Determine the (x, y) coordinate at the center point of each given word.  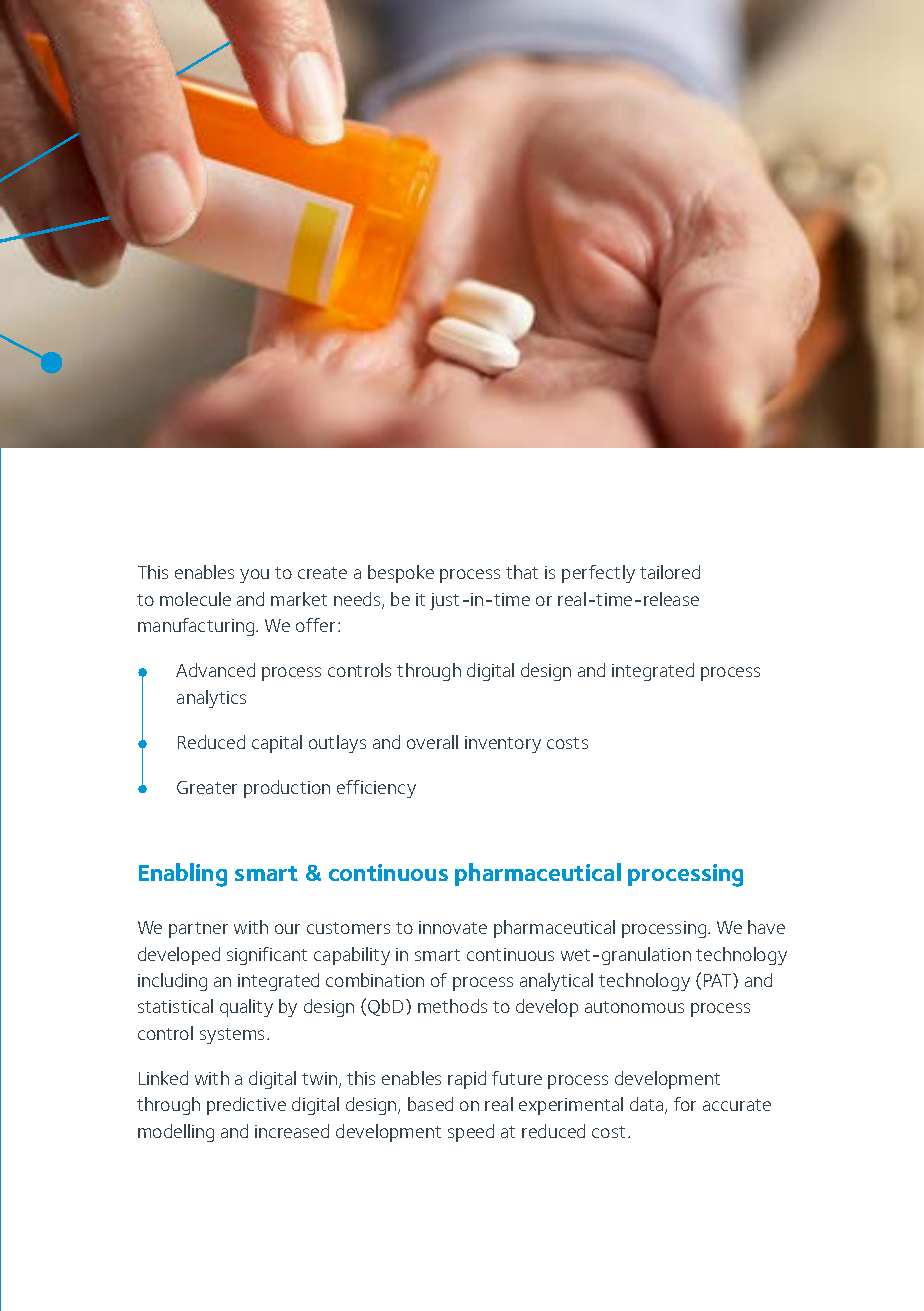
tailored (670, 572)
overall (432, 742)
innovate (453, 927)
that (522, 572)
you (254, 576)
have (766, 927)
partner (198, 930)
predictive (246, 1106)
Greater (207, 787)
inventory (503, 744)
